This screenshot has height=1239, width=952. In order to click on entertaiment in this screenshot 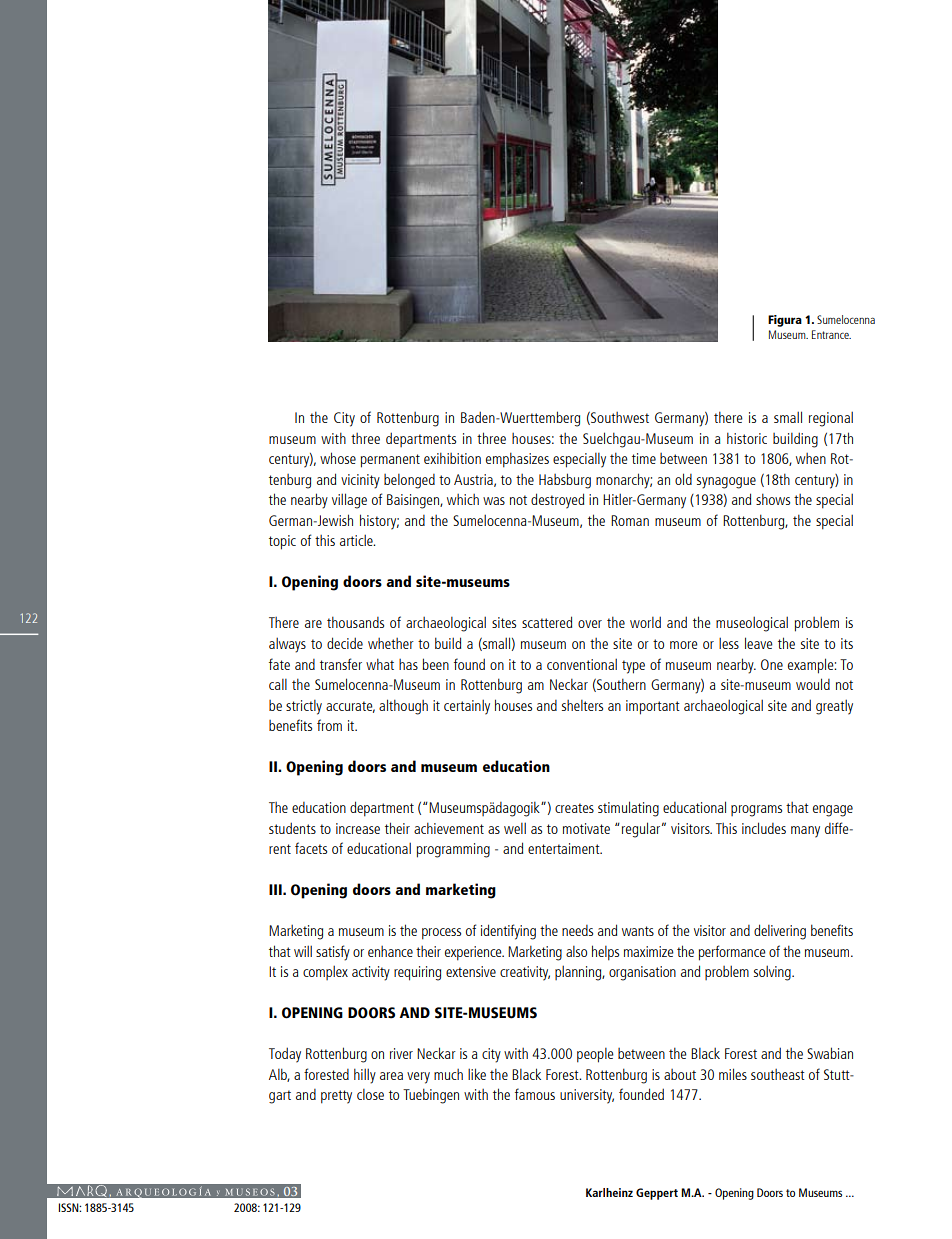, I will do `click(565, 848)`.
